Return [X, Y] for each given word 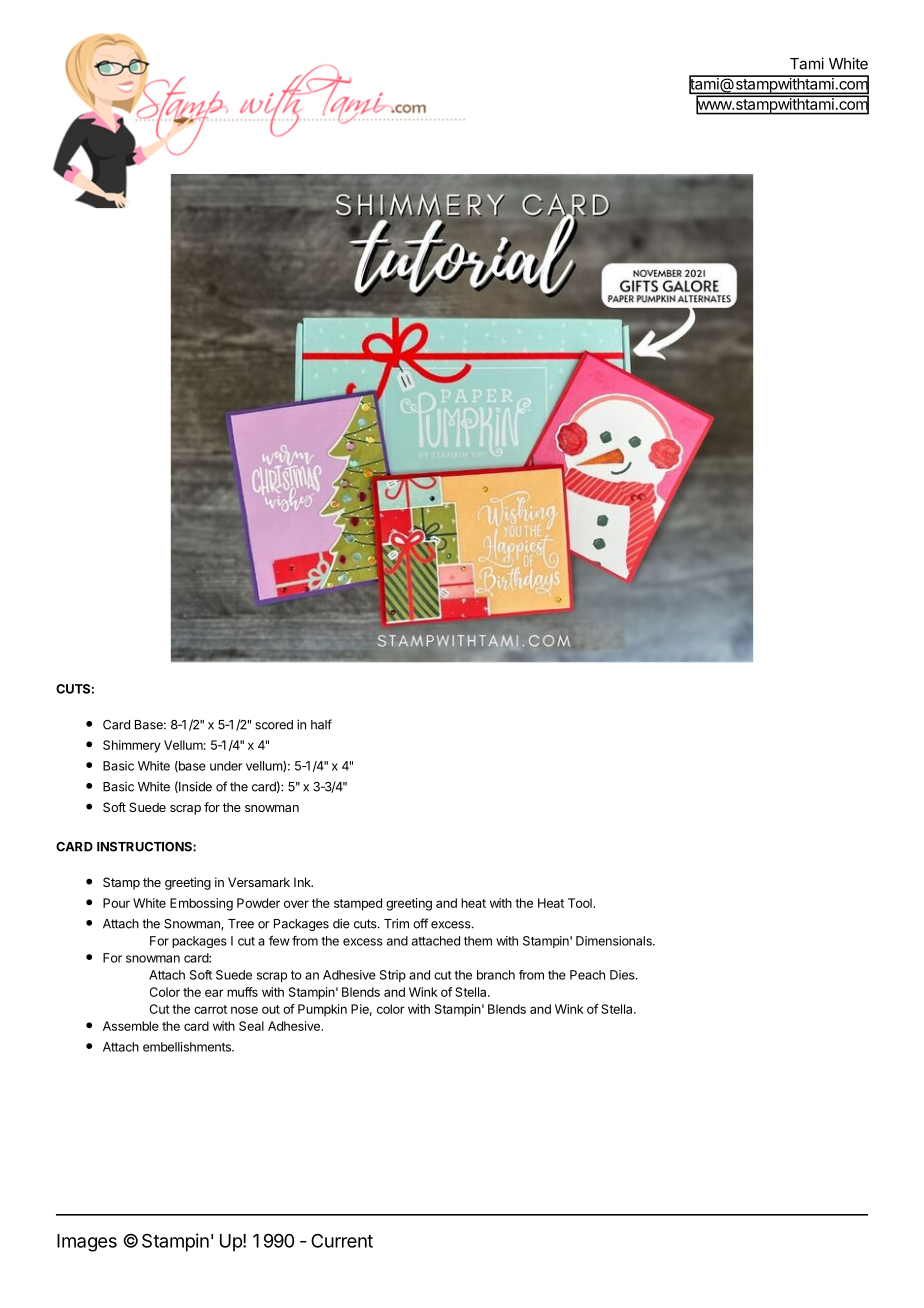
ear [214, 993]
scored [274, 725]
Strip [393, 976]
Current [342, 1240]
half [321, 724]
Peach [587, 975]
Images [87, 1243]
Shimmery [132, 746]
